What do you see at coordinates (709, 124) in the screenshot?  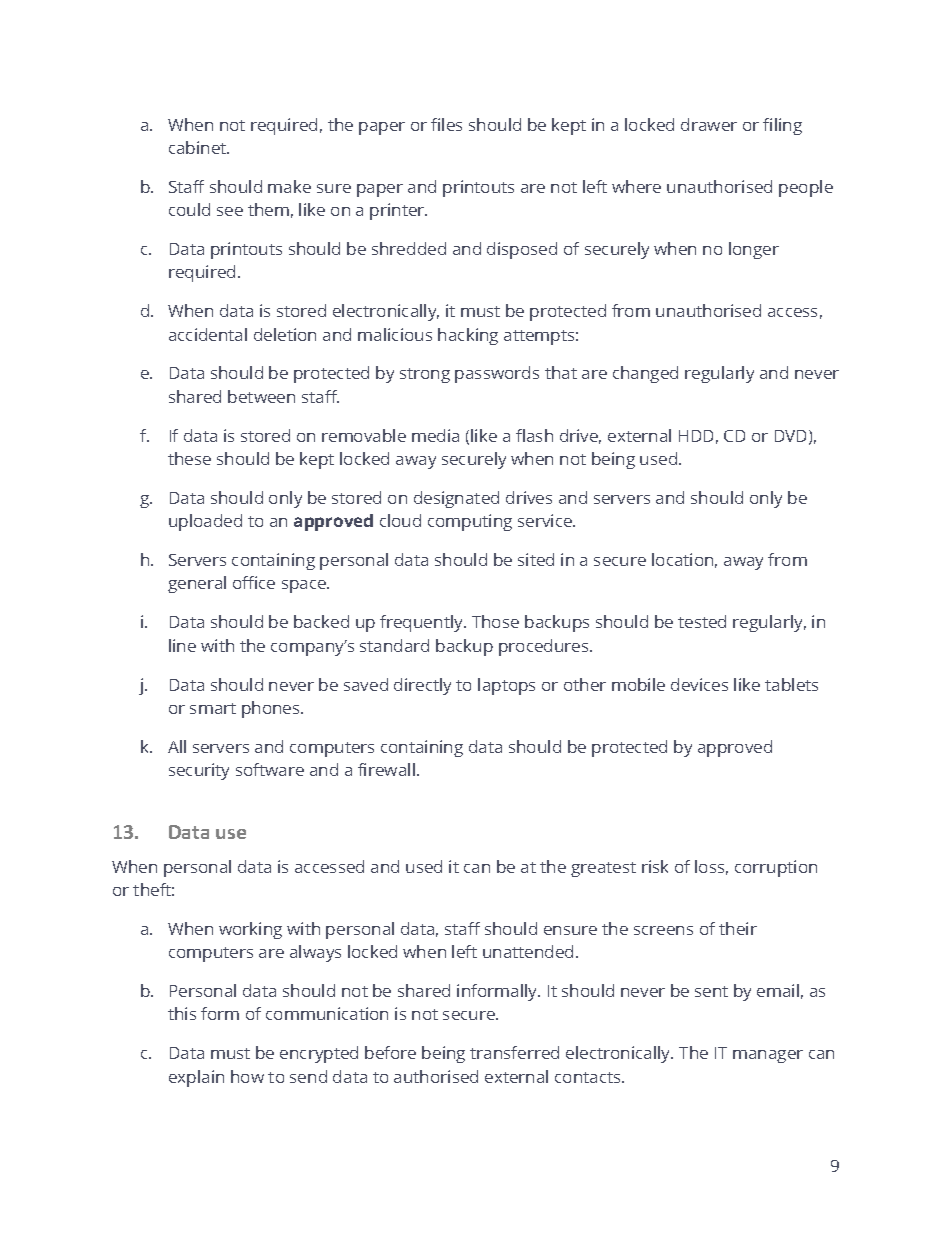 I see `drawer` at bounding box center [709, 124].
